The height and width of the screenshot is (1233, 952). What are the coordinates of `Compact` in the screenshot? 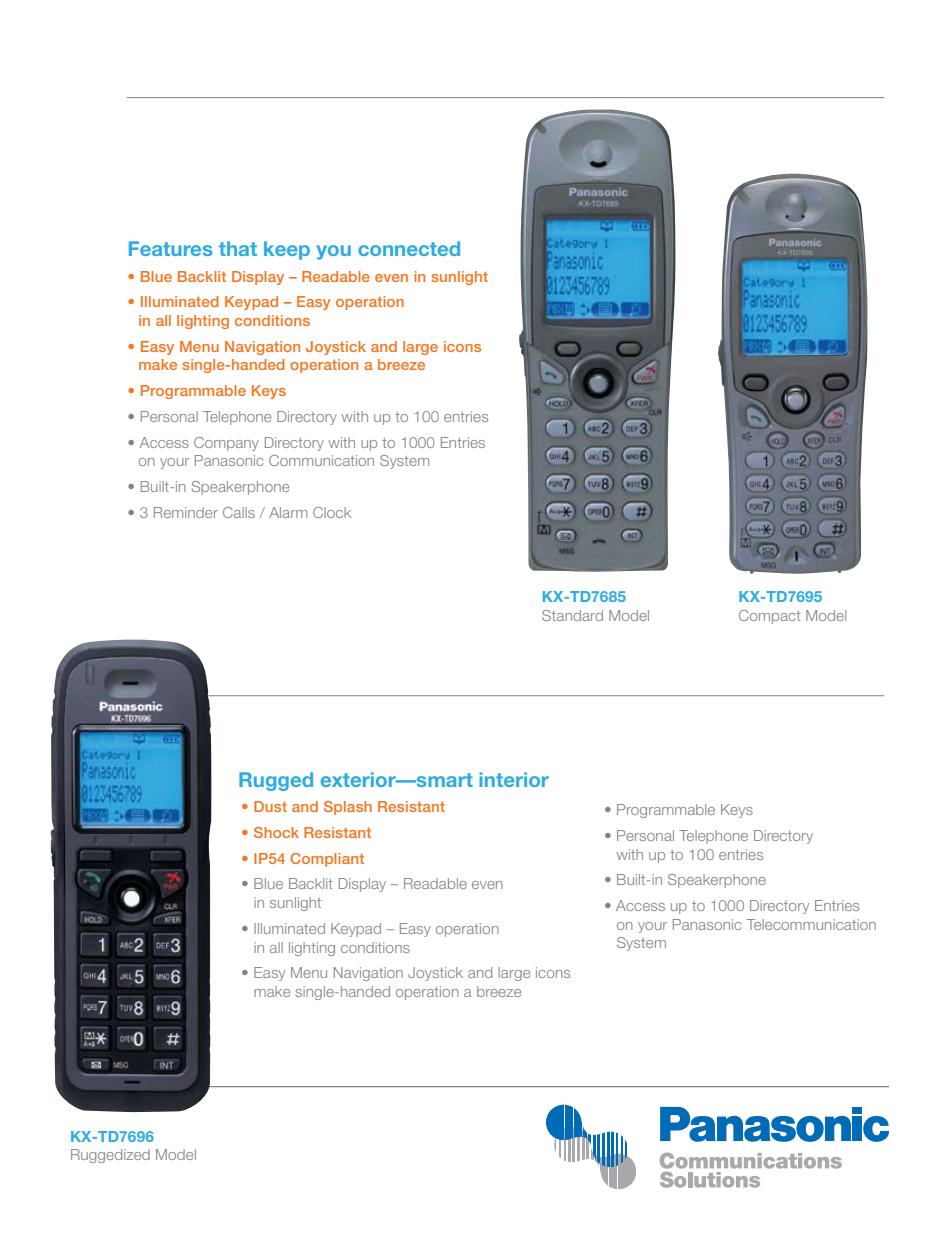 It's located at (769, 617).
